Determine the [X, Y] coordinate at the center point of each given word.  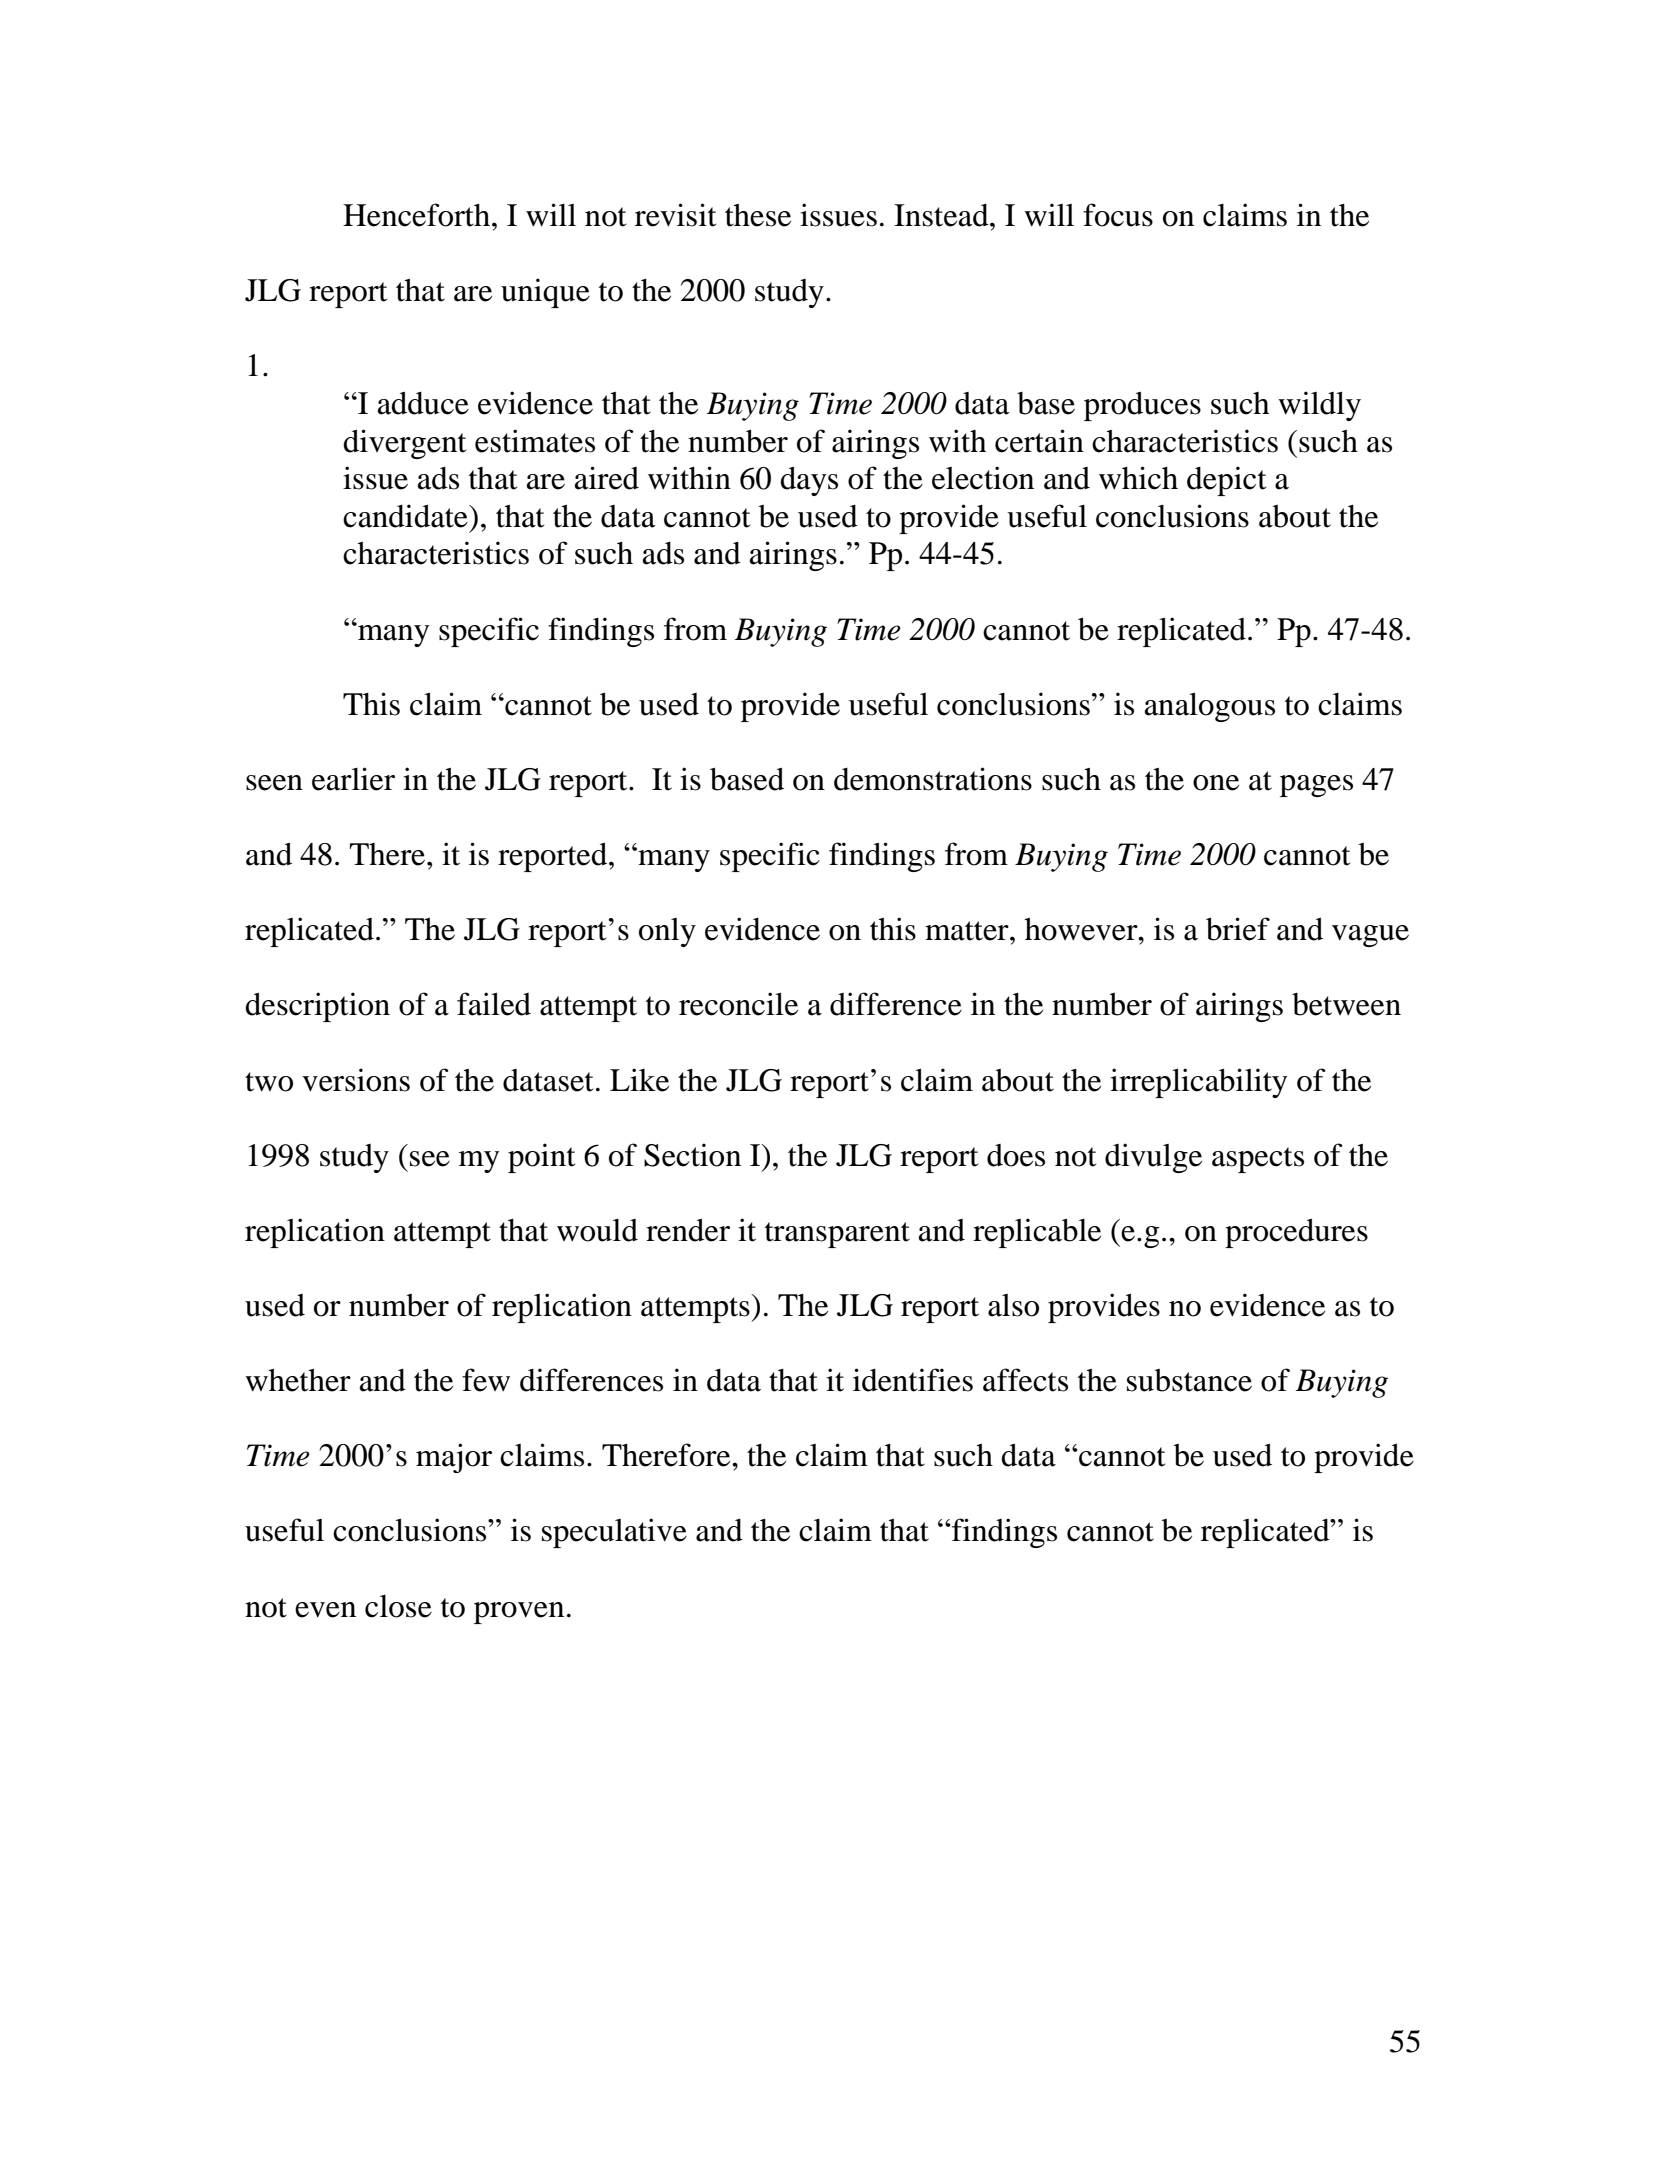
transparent [837, 1235]
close [398, 1606]
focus [1118, 215]
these [758, 215]
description [317, 1007]
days [809, 481]
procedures [1296, 1233]
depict [1226, 481]
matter [968, 931]
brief [1238, 929]
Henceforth [416, 215]
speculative [614, 1533]
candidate [406, 516]
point [541, 1158]
